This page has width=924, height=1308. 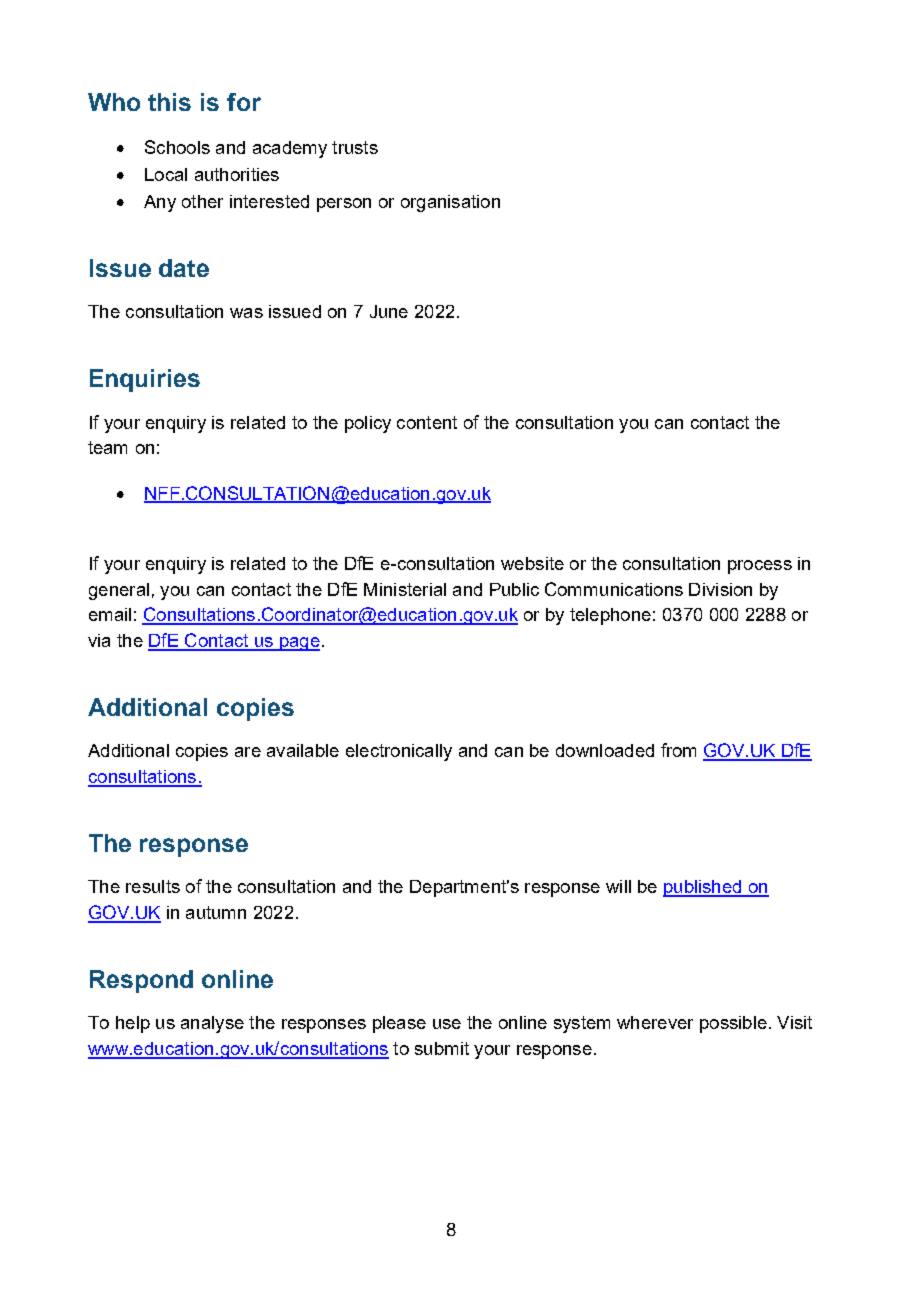 I want to click on organisation, so click(x=450, y=203).
